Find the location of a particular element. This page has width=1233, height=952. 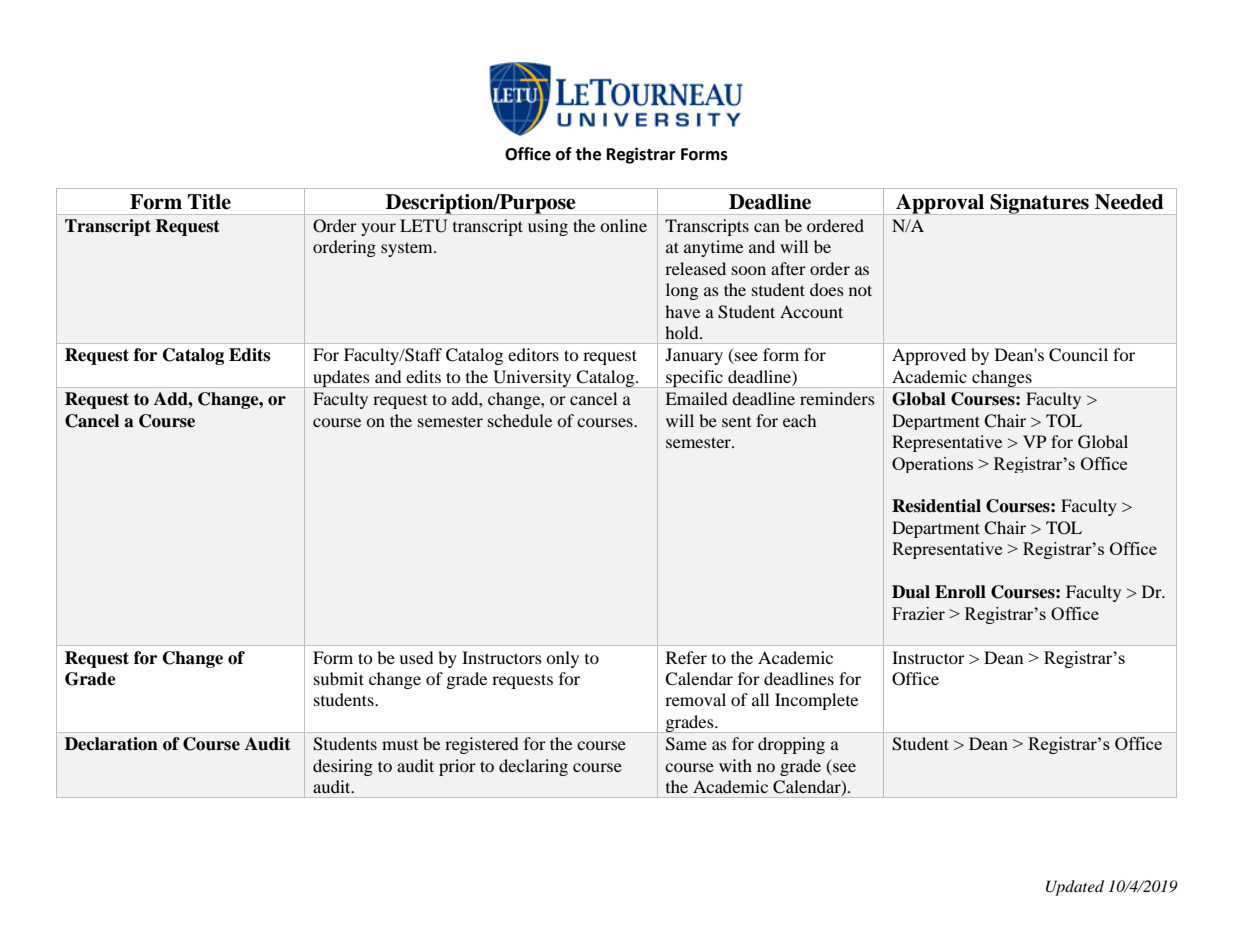

removal is located at coordinates (695, 699).
